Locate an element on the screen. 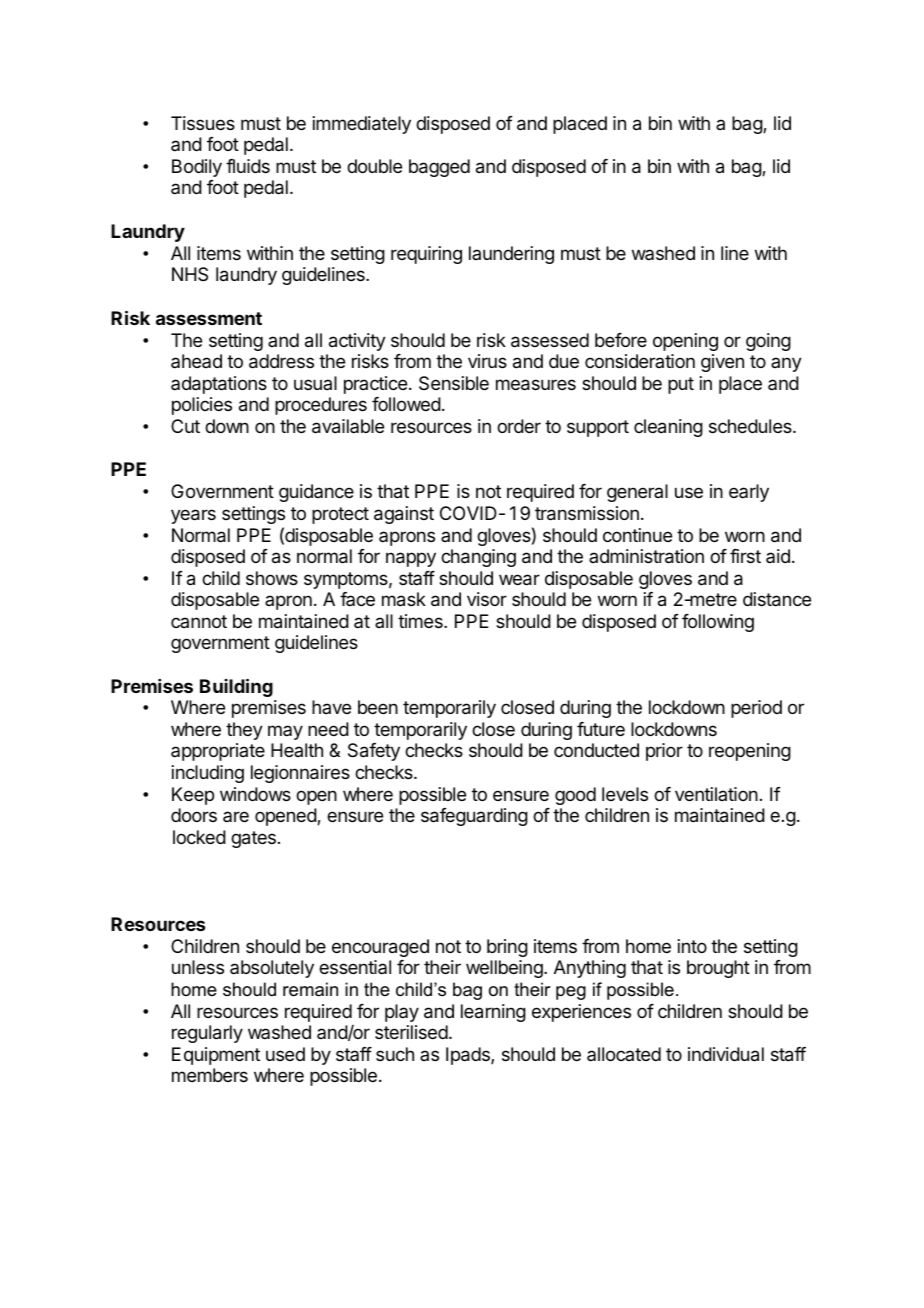  visor is located at coordinates (487, 599).
